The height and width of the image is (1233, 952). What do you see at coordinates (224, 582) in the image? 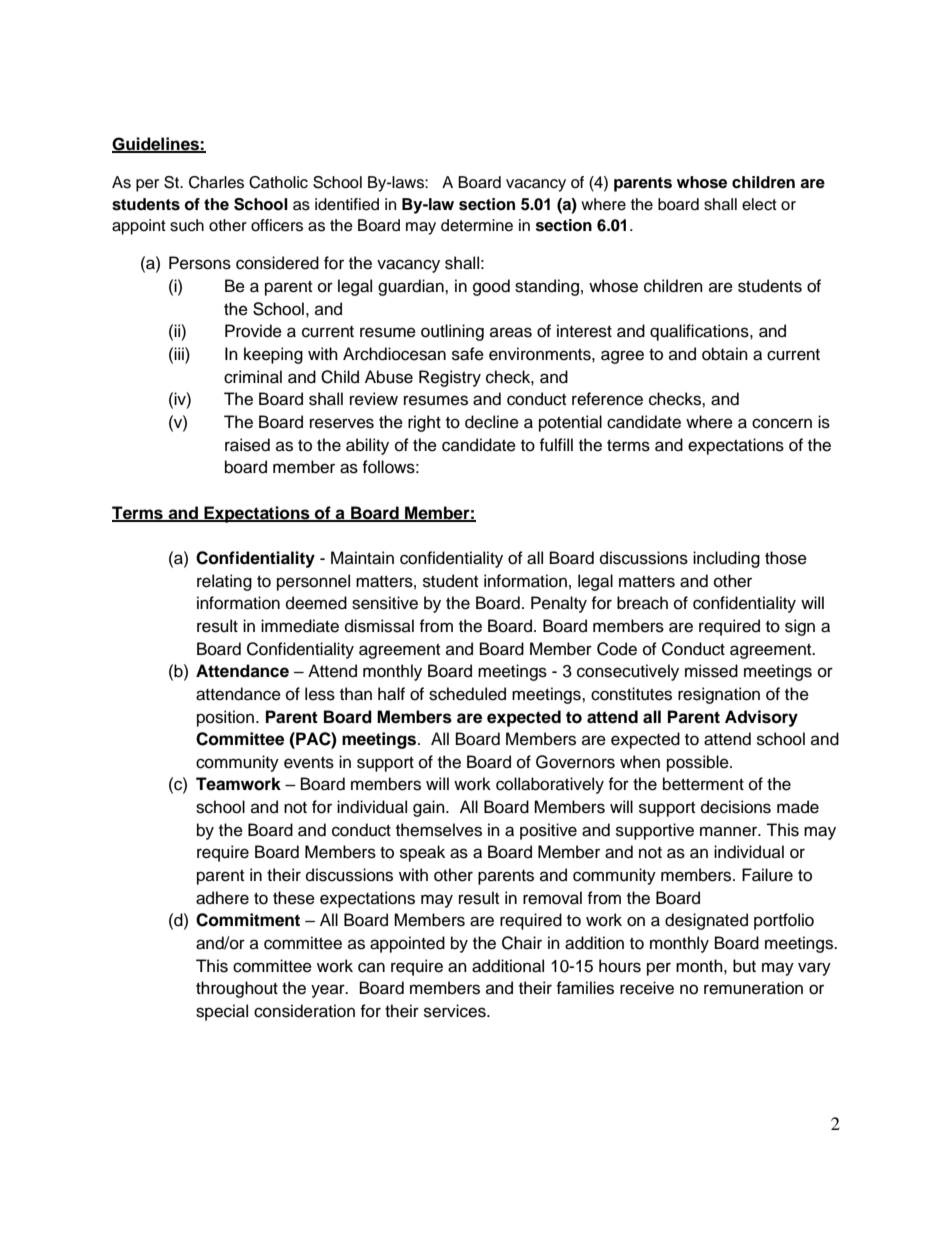
I see `relating` at bounding box center [224, 582].
